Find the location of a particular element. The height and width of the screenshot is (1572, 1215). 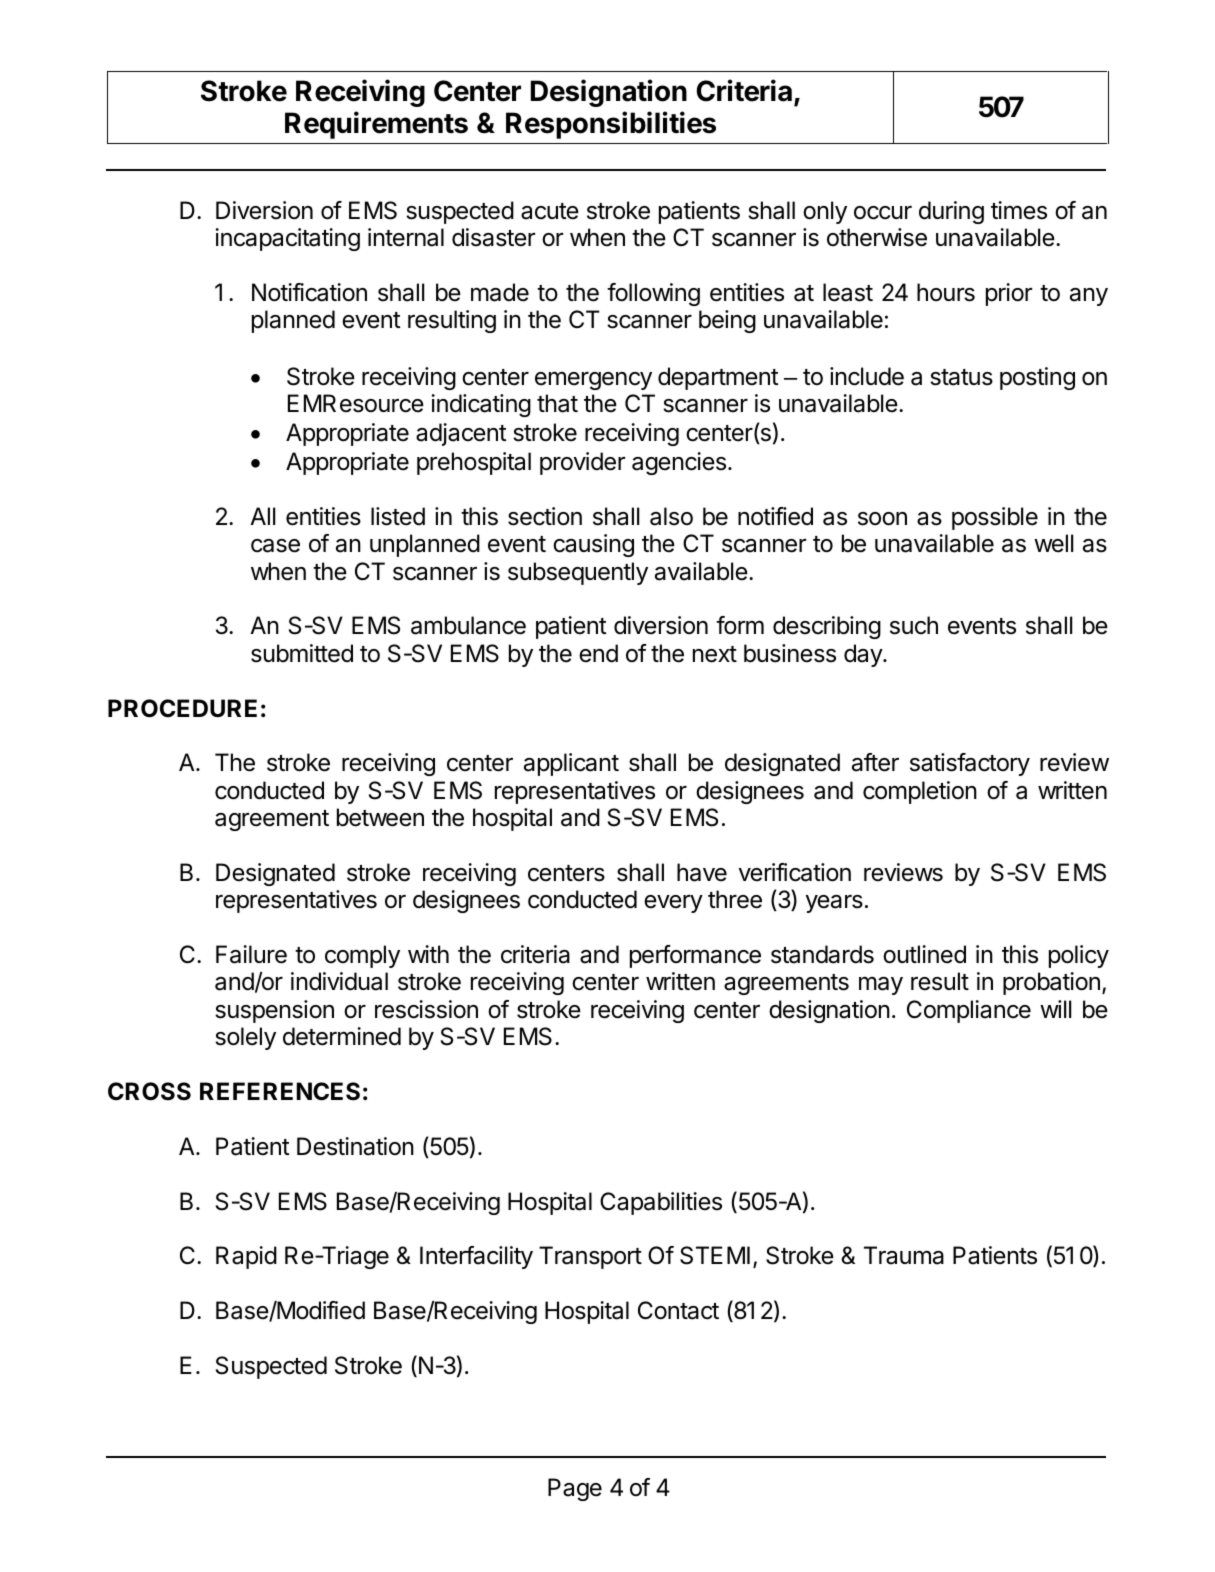

during is located at coordinates (951, 212).
